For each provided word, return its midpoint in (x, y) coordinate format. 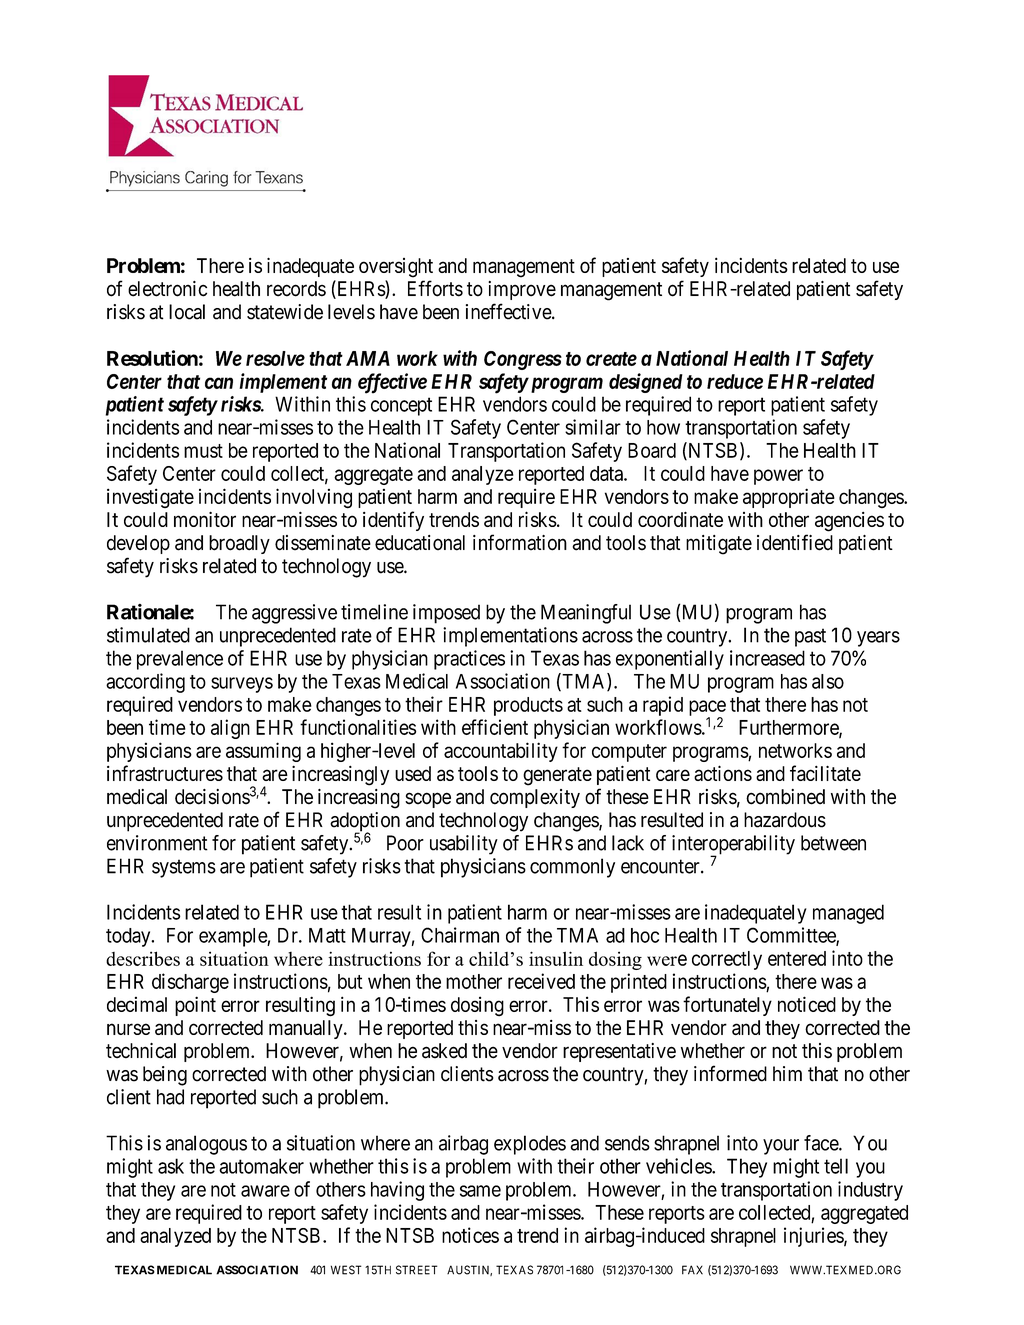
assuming (263, 752)
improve (522, 290)
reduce (735, 381)
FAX (692, 1270)
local (187, 312)
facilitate (825, 773)
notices (470, 1235)
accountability (501, 752)
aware (265, 1191)
